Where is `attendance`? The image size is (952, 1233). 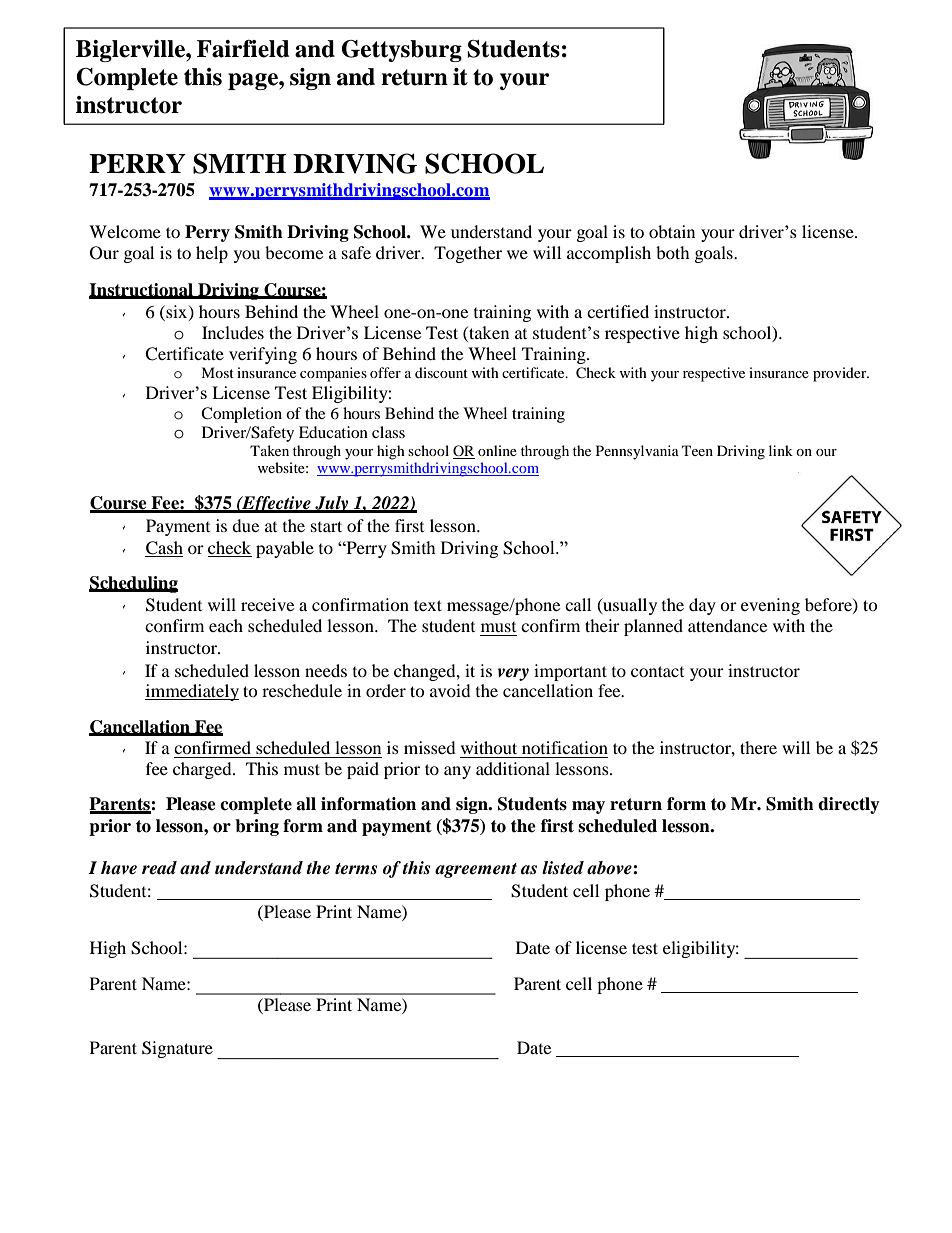 attendance is located at coordinates (727, 625).
